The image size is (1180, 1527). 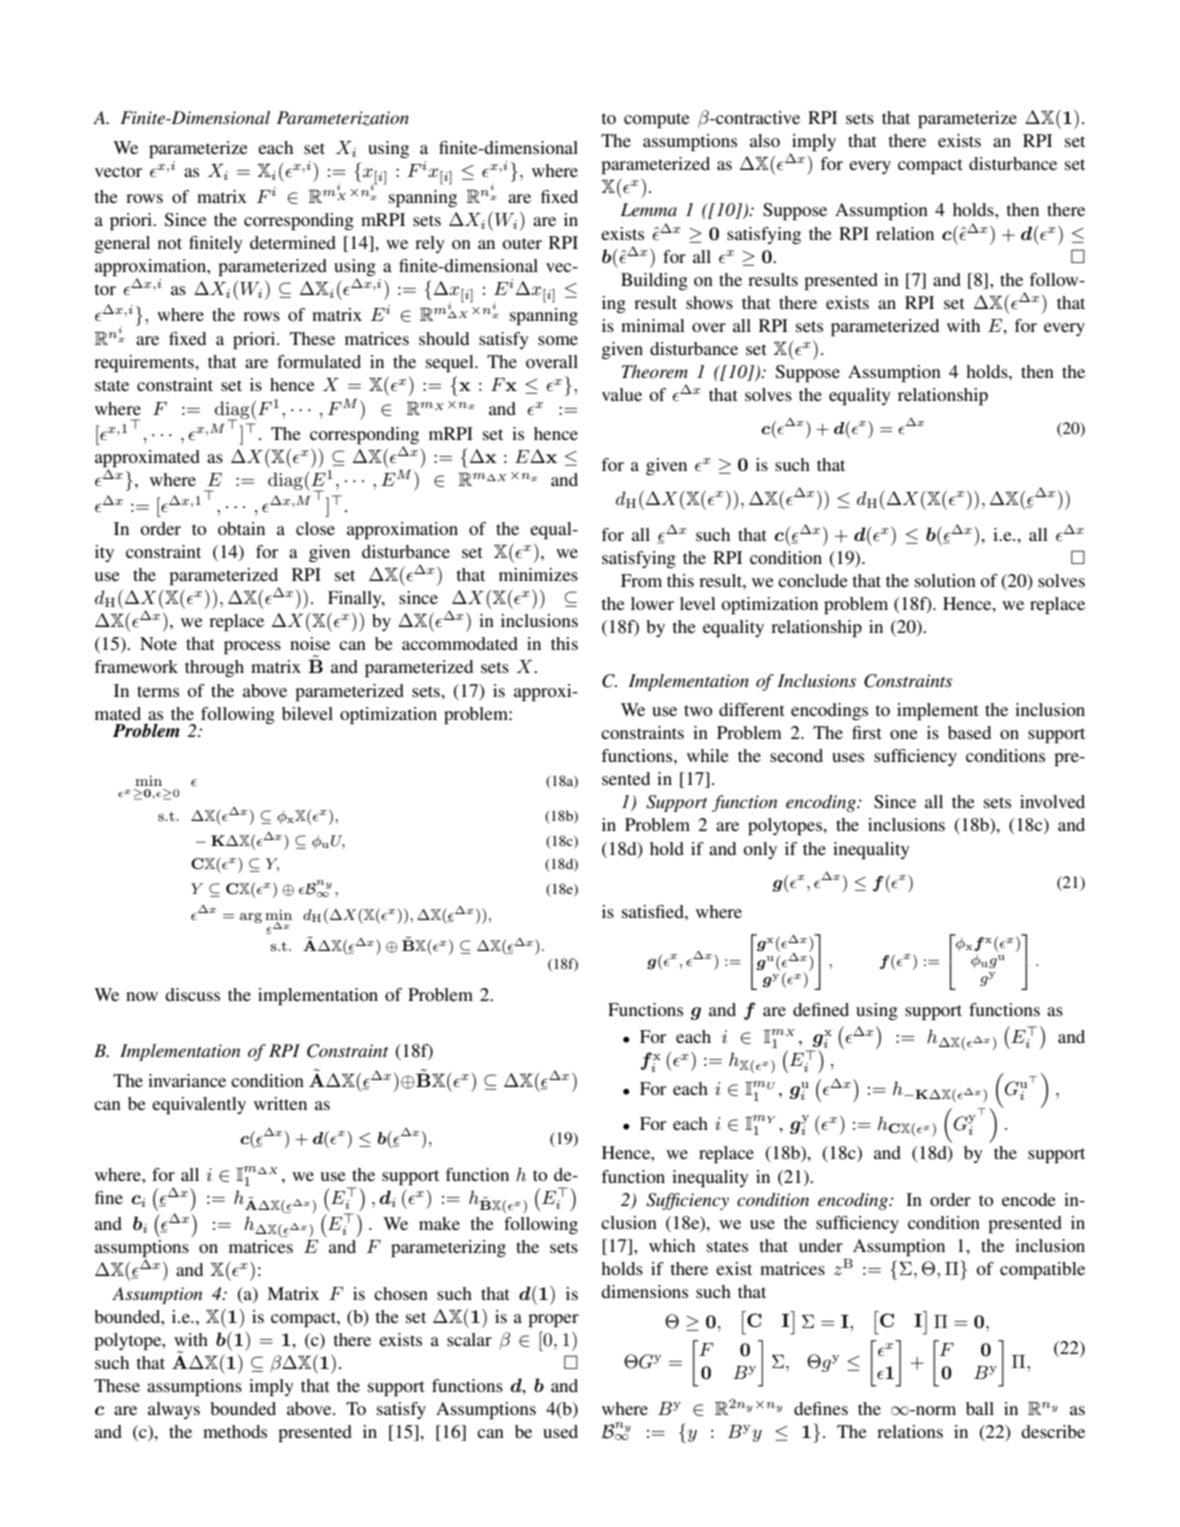 What do you see at coordinates (945, 580) in the screenshot?
I see `solution` at bounding box center [945, 580].
